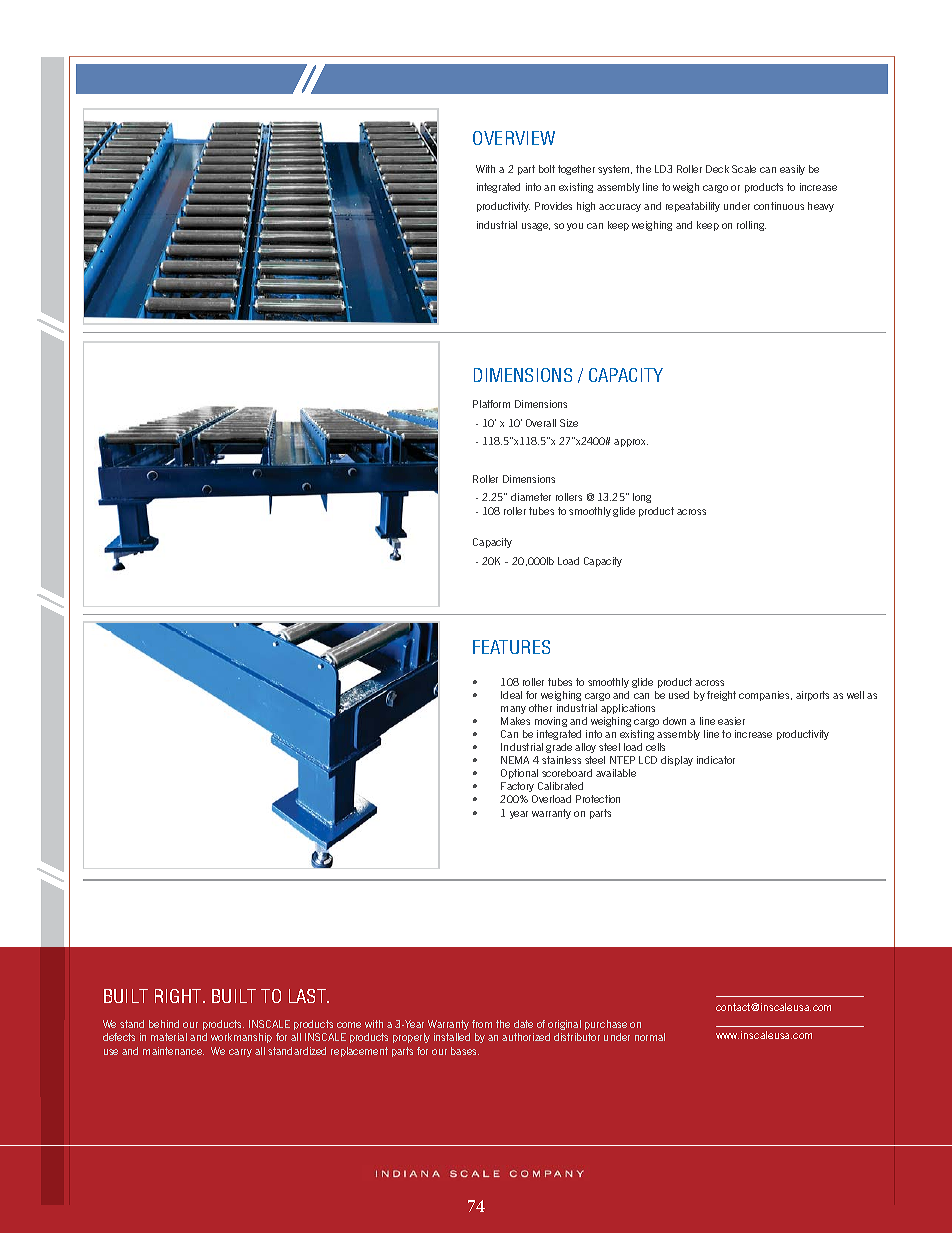 Image resolution: width=952 pixels, height=1233 pixels. I want to click on Makes, so click(515, 721).
